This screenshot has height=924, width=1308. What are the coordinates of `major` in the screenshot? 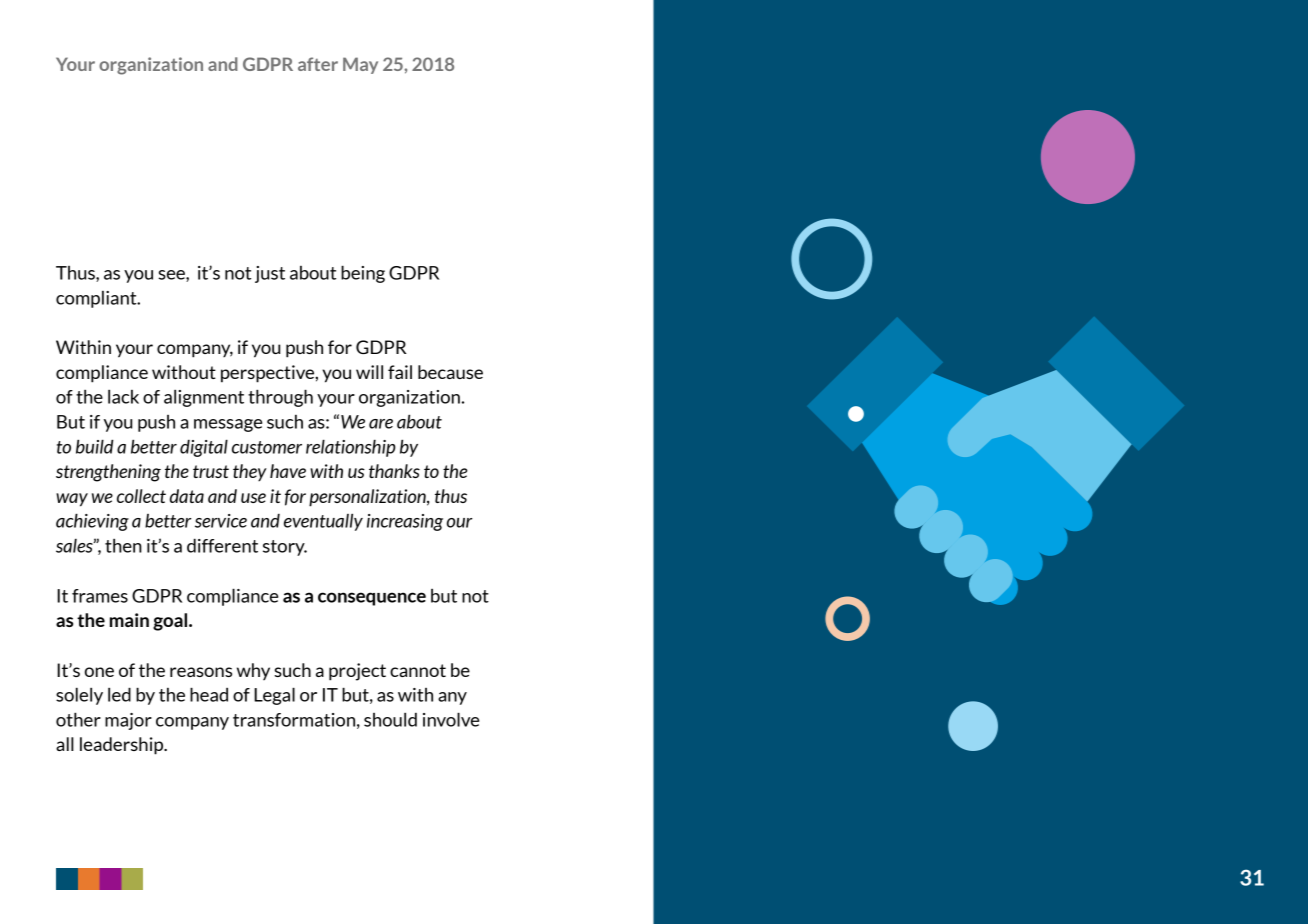 It's located at (128, 721).
